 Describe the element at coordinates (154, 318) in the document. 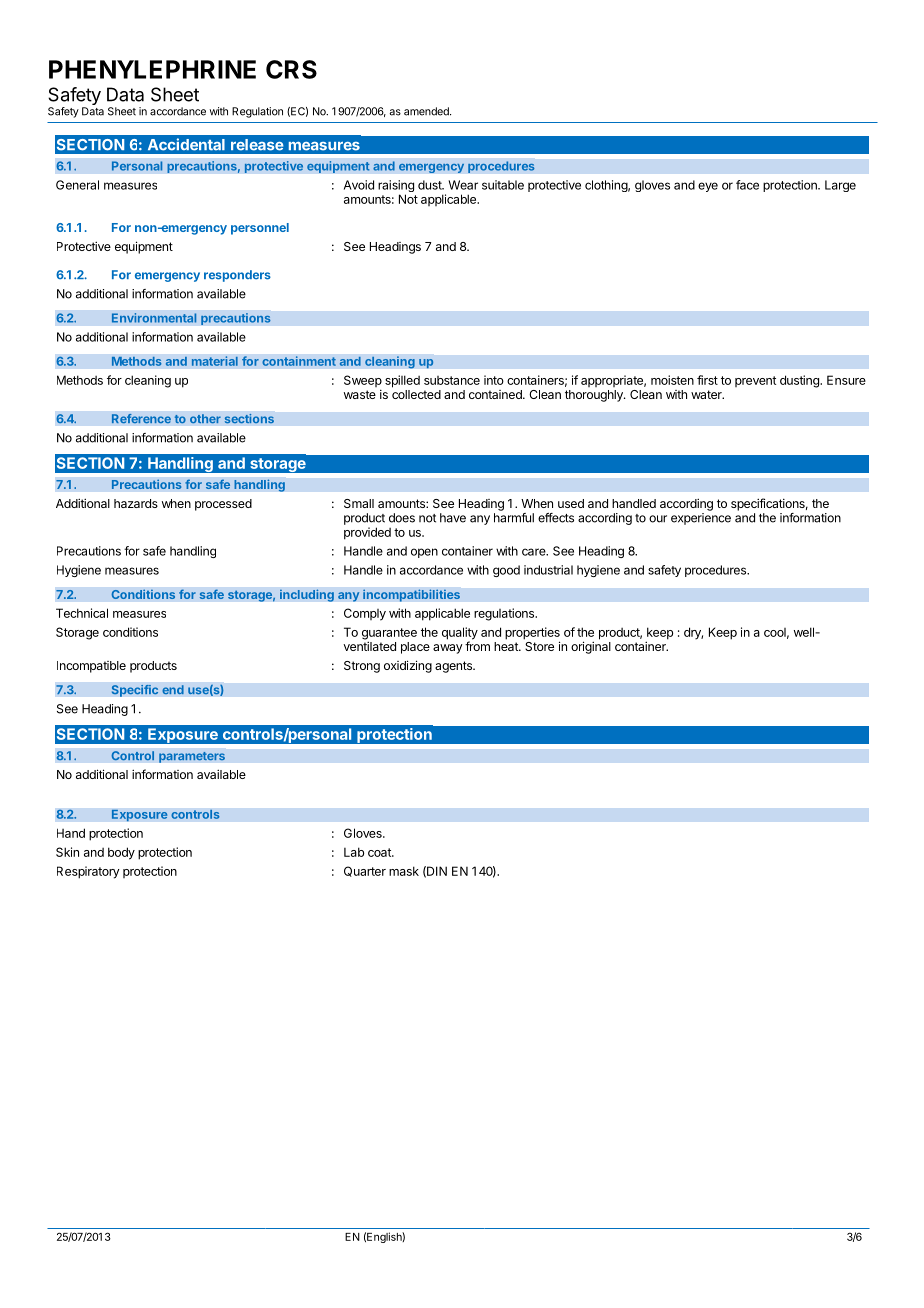

I see `Environmental` at that location.
